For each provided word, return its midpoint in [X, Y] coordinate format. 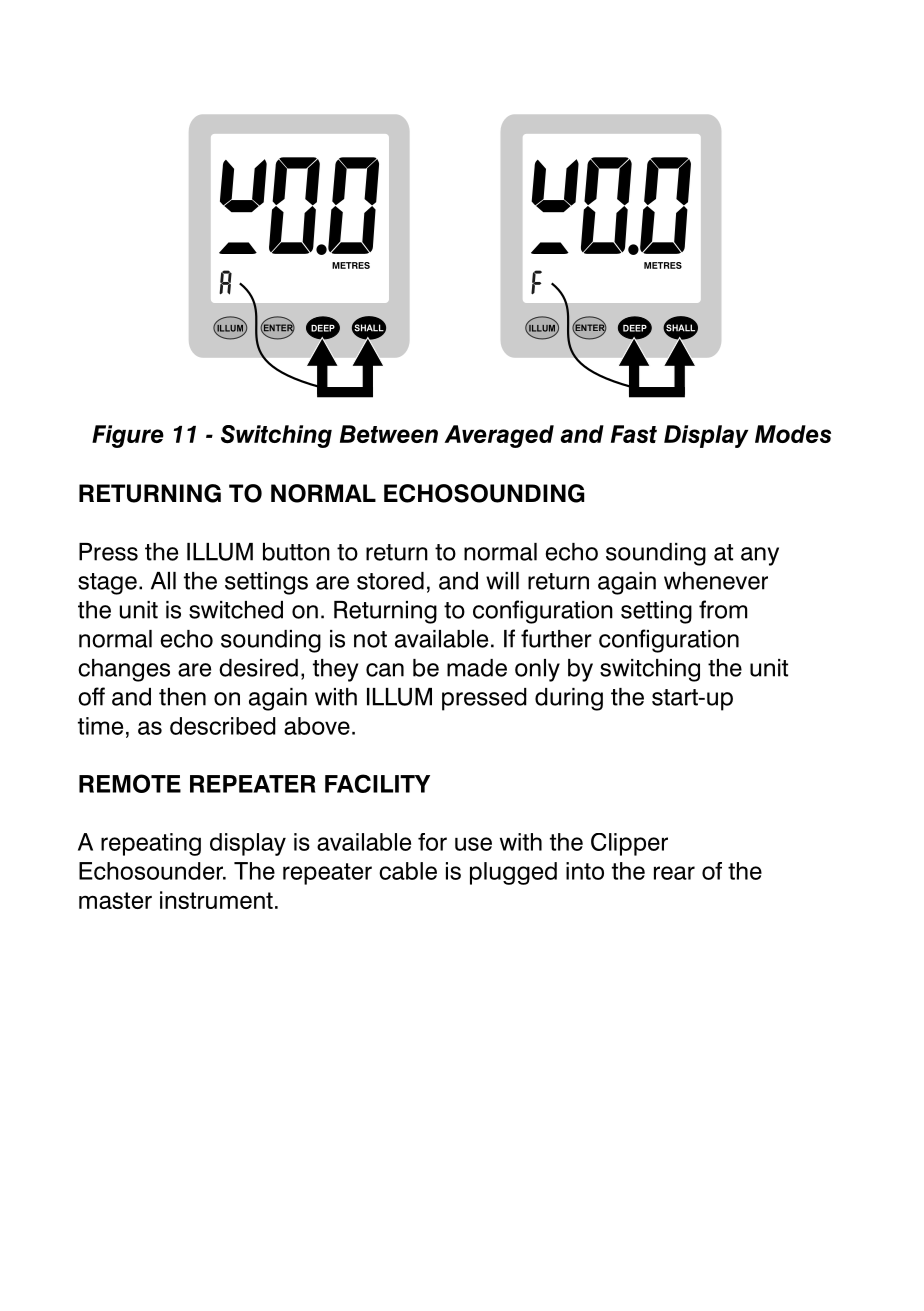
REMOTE [130, 783]
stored [390, 581]
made [477, 668]
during [569, 699]
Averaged [499, 436]
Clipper [629, 844]
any [760, 556]
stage [107, 584]
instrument [216, 900]
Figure [128, 436]
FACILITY [377, 783]
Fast [634, 434]
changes [124, 670]
